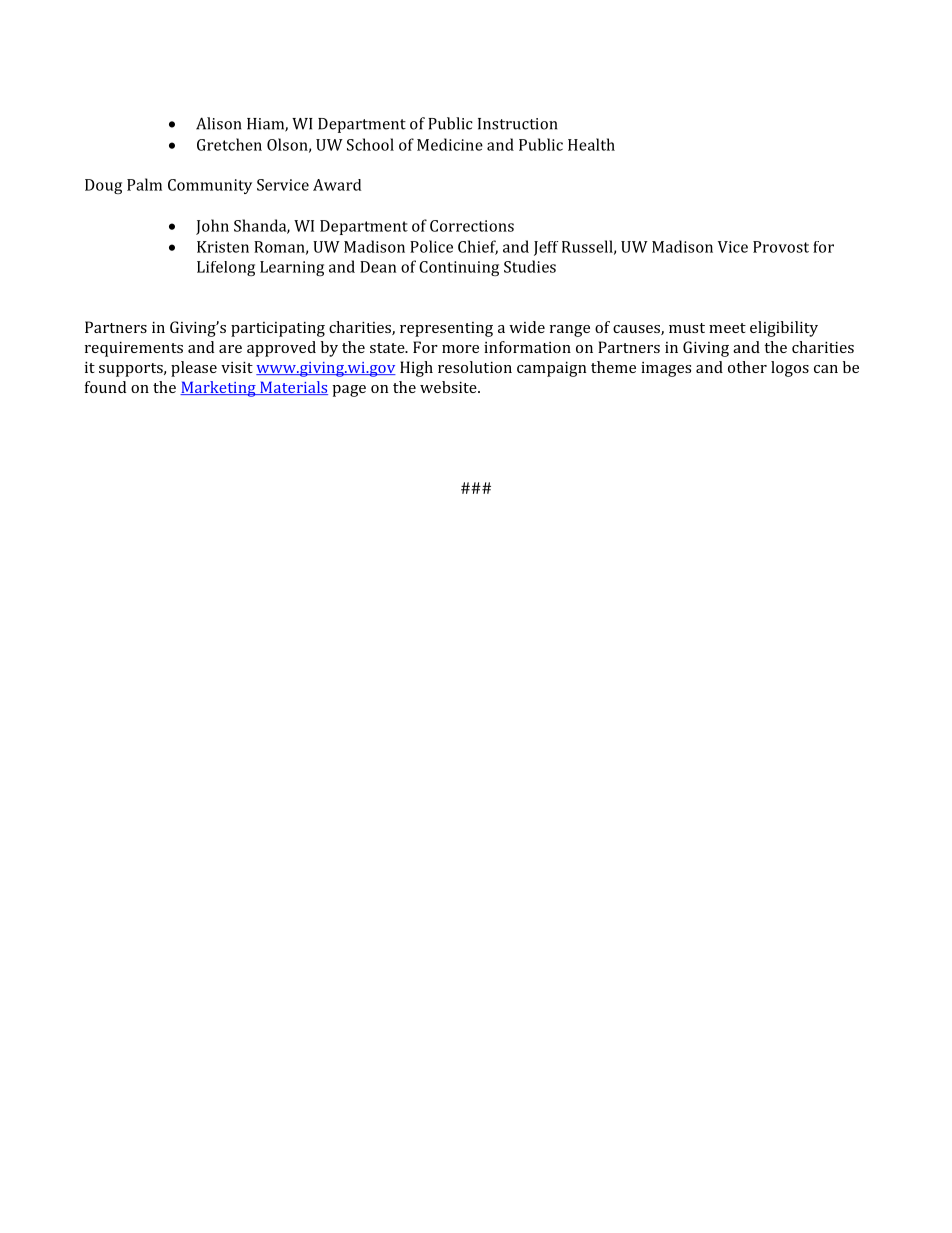 Image resolution: width=952 pixels, height=1233 pixels. I want to click on Instruction, so click(517, 124).
